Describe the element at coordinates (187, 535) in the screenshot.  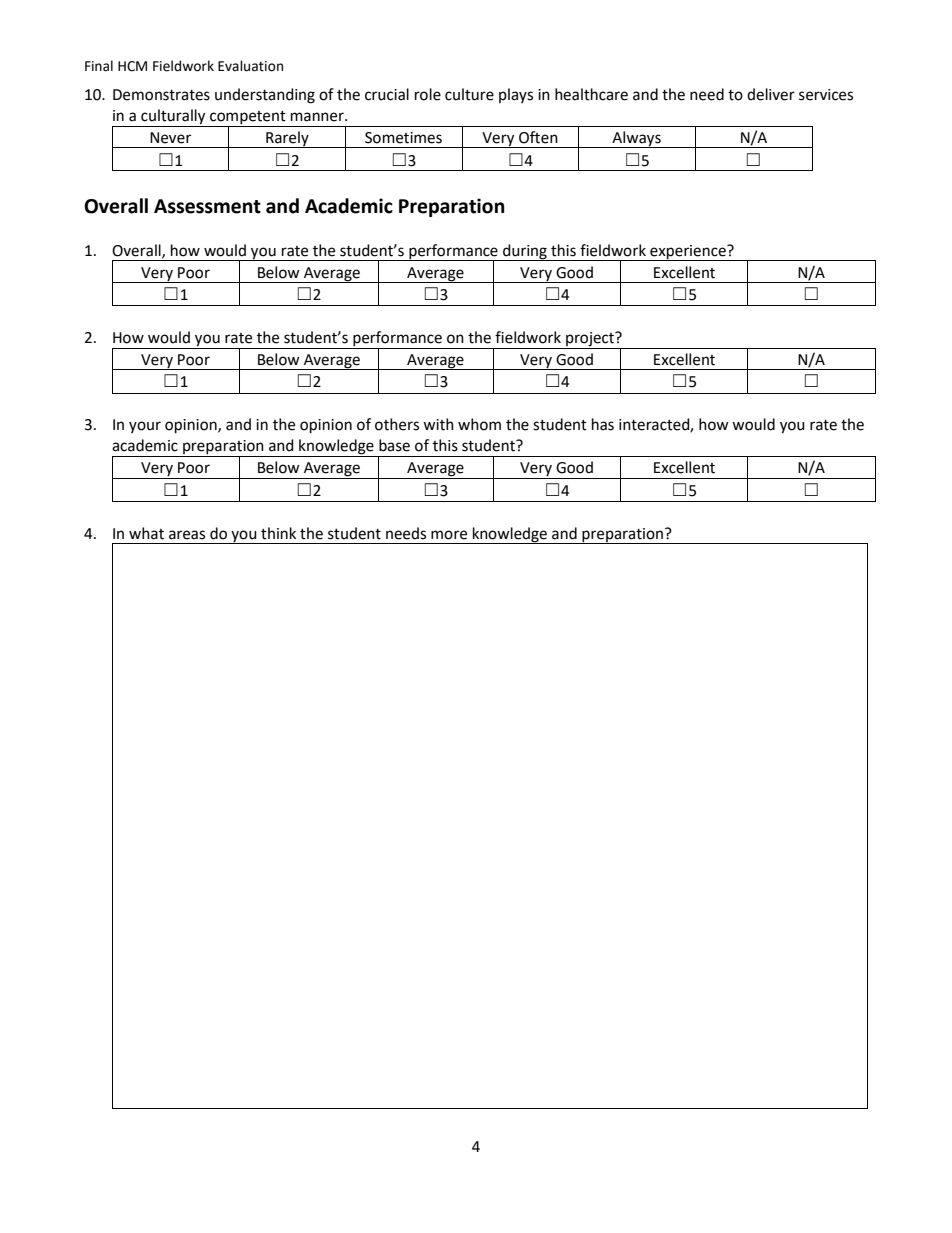
I see `areas` at that location.
